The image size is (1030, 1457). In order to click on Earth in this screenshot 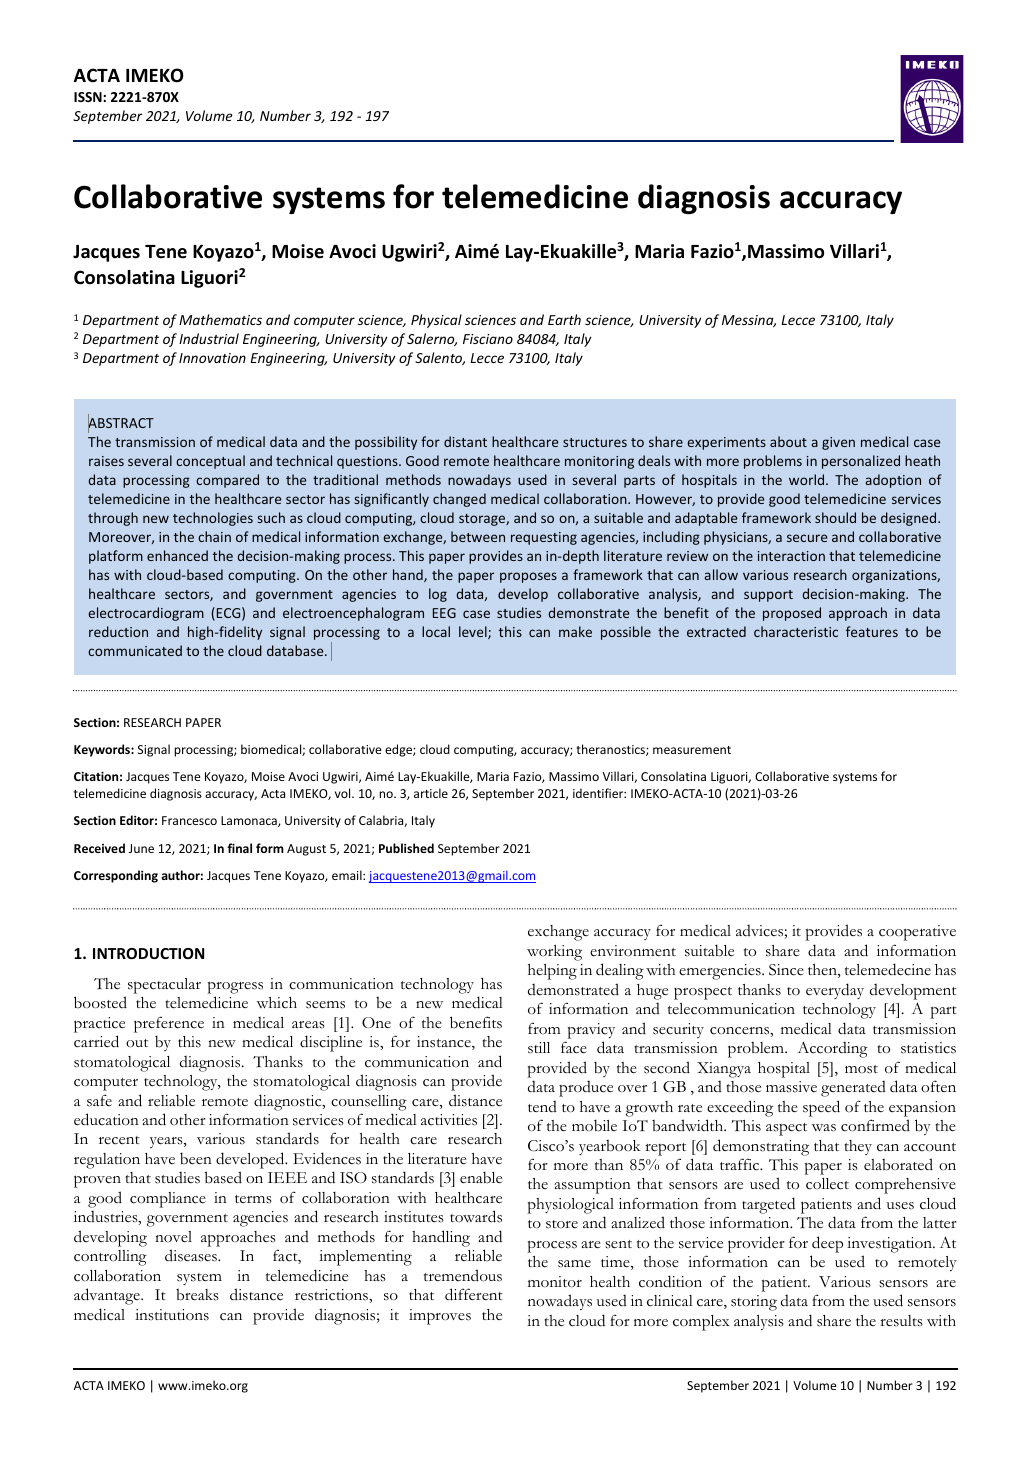, I will do `click(564, 319)`.
